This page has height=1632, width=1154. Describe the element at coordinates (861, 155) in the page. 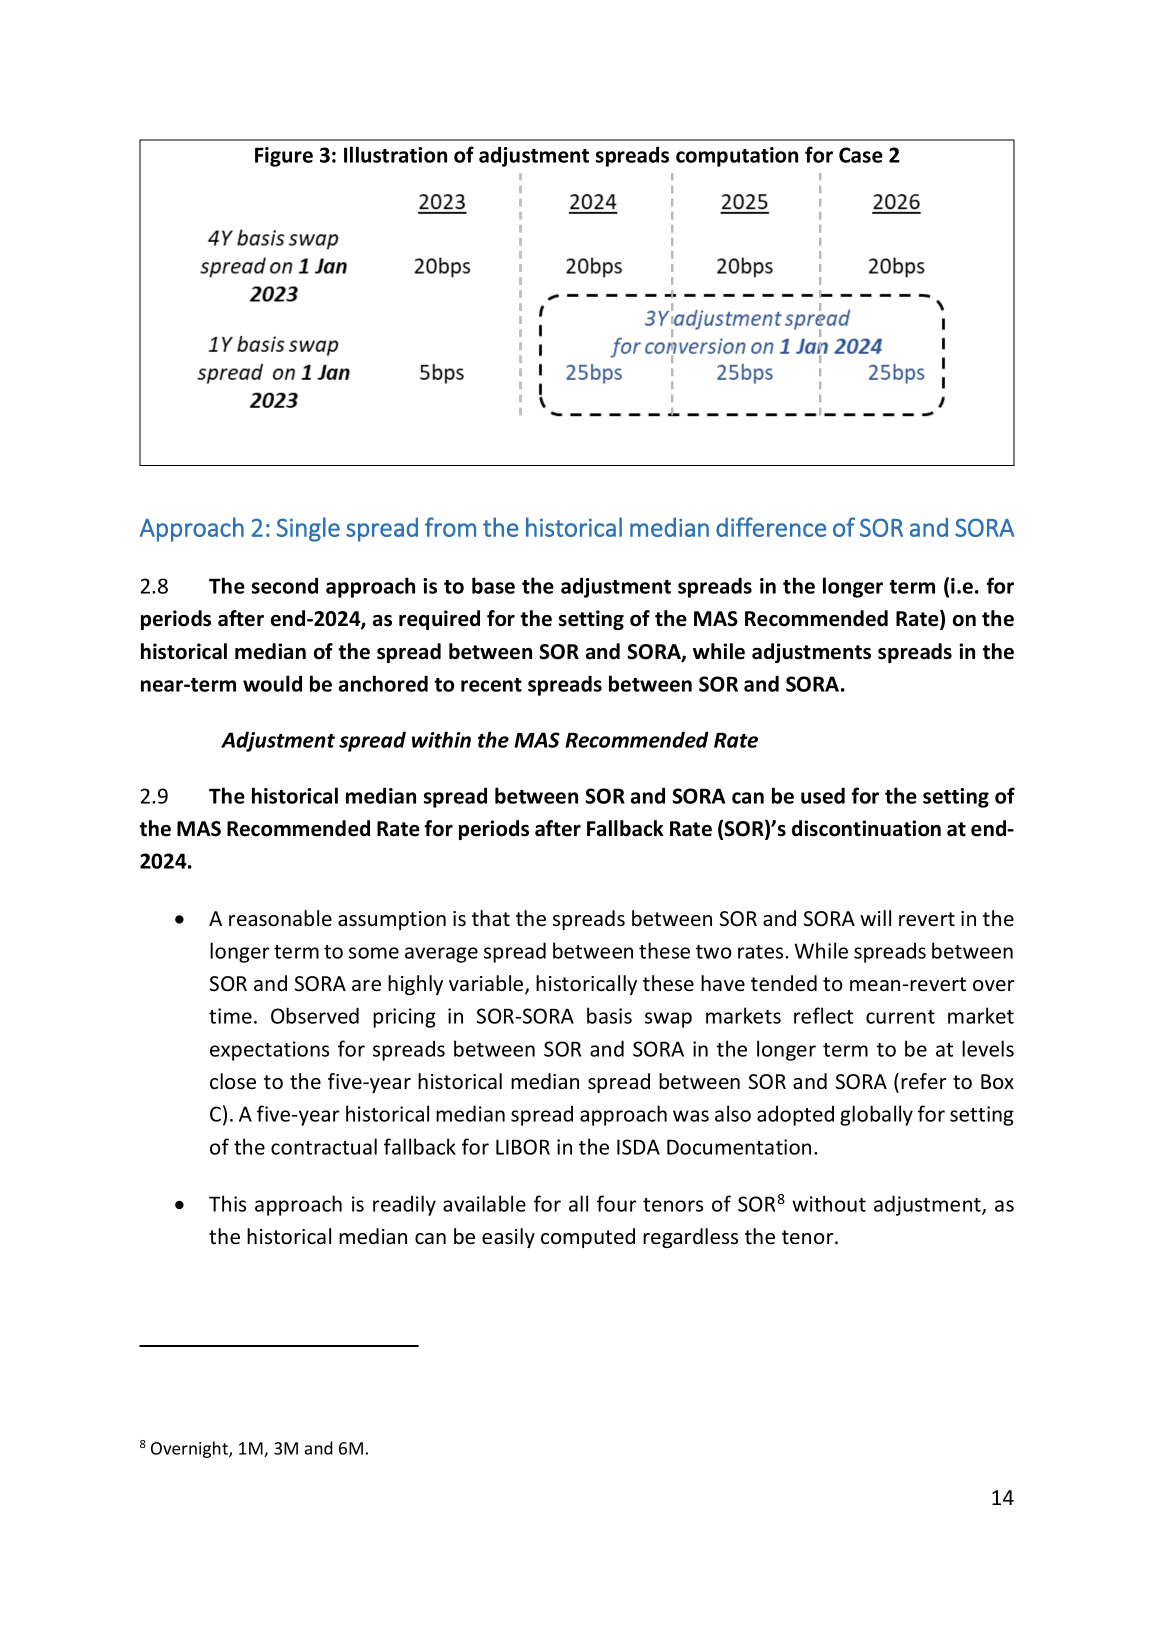

I see `Case` at that location.
